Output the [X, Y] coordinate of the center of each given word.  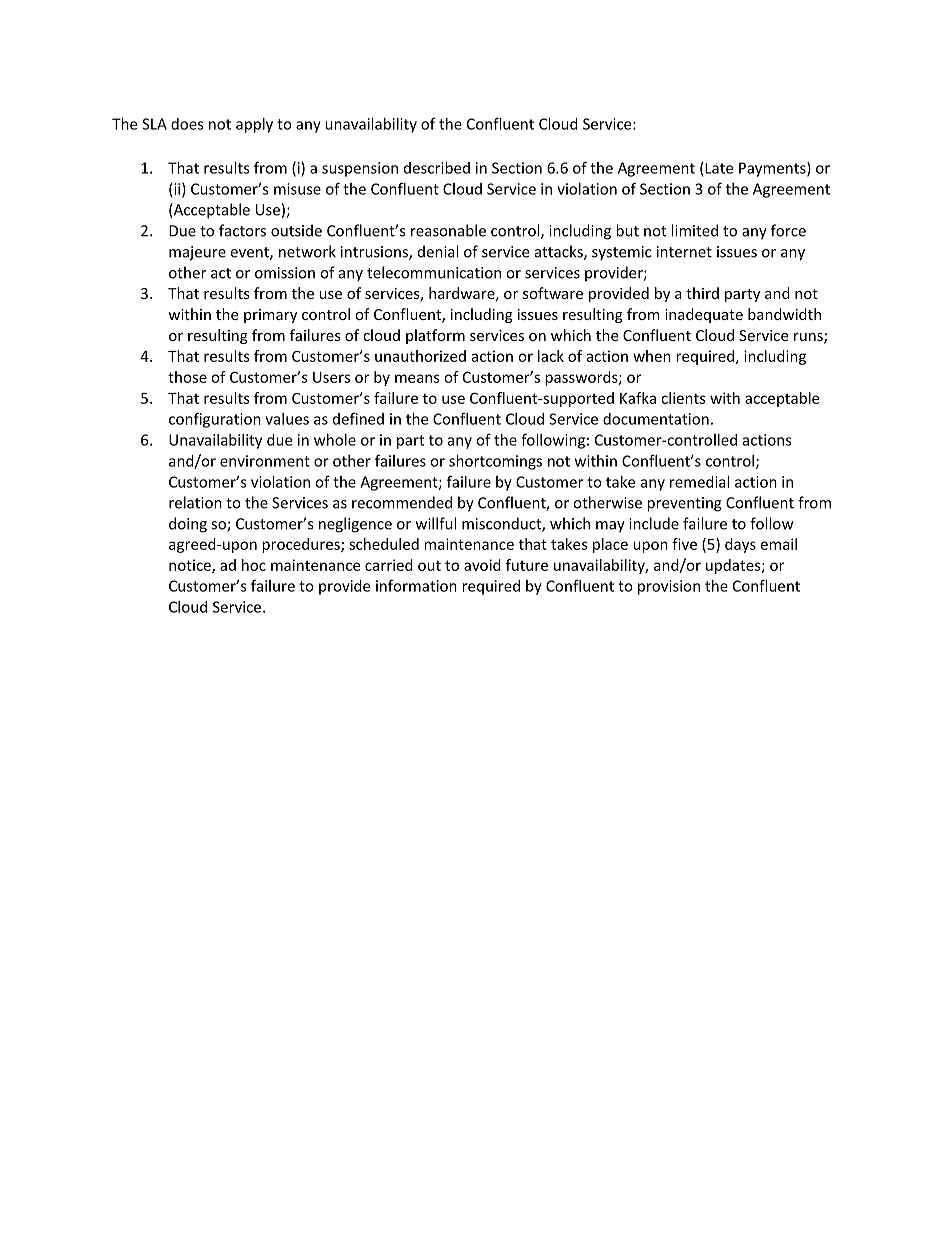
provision [669, 587]
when [652, 356]
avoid [482, 565]
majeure [197, 253]
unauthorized [420, 356]
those [187, 377]
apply [254, 125]
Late [719, 168]
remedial [699, 482]
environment [265, 461]
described [437, 168]
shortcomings [495, 462]
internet [684, 252]
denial [438, 251]
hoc [254, 565]
